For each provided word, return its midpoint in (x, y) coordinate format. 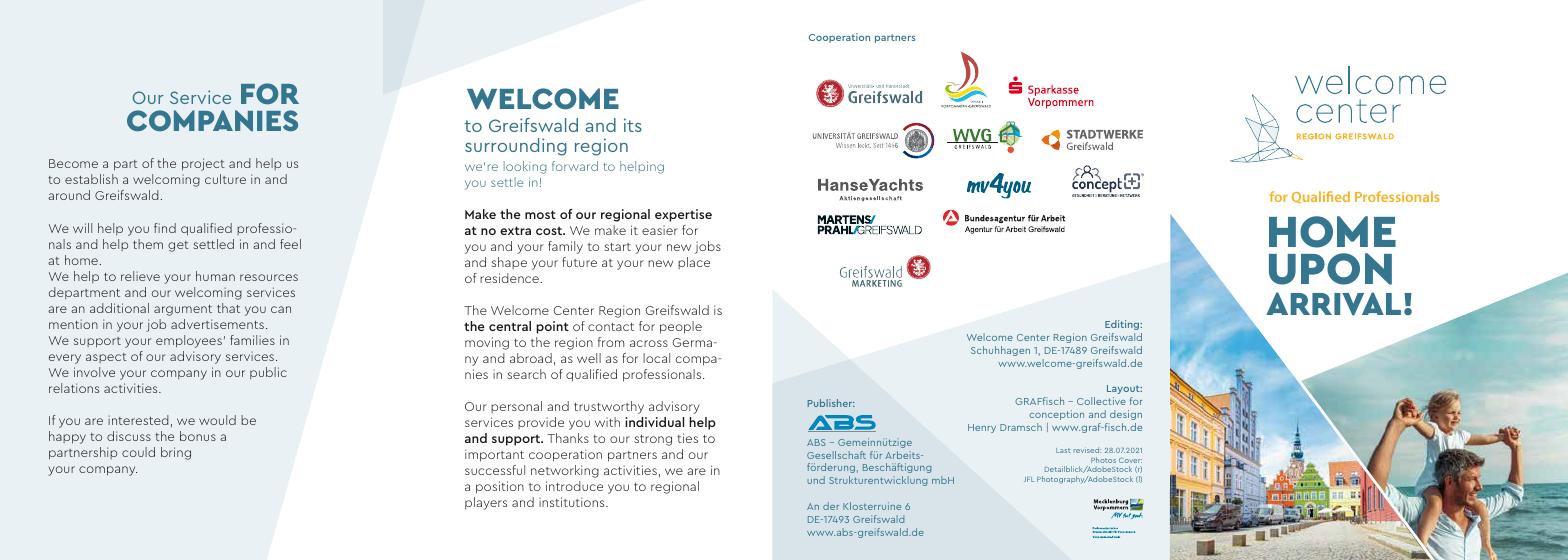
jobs (708, 247)
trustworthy (609, 407)
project (203, 164)
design (1126, 415)
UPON (1330, 269)
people (681, 327)
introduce (574, 486)
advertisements (217, 324)
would (217, 420)
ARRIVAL (1333, 304)
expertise (683, 215)
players (486, 503)
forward (575, 166)
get (178, 246)
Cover (1130, 460)
